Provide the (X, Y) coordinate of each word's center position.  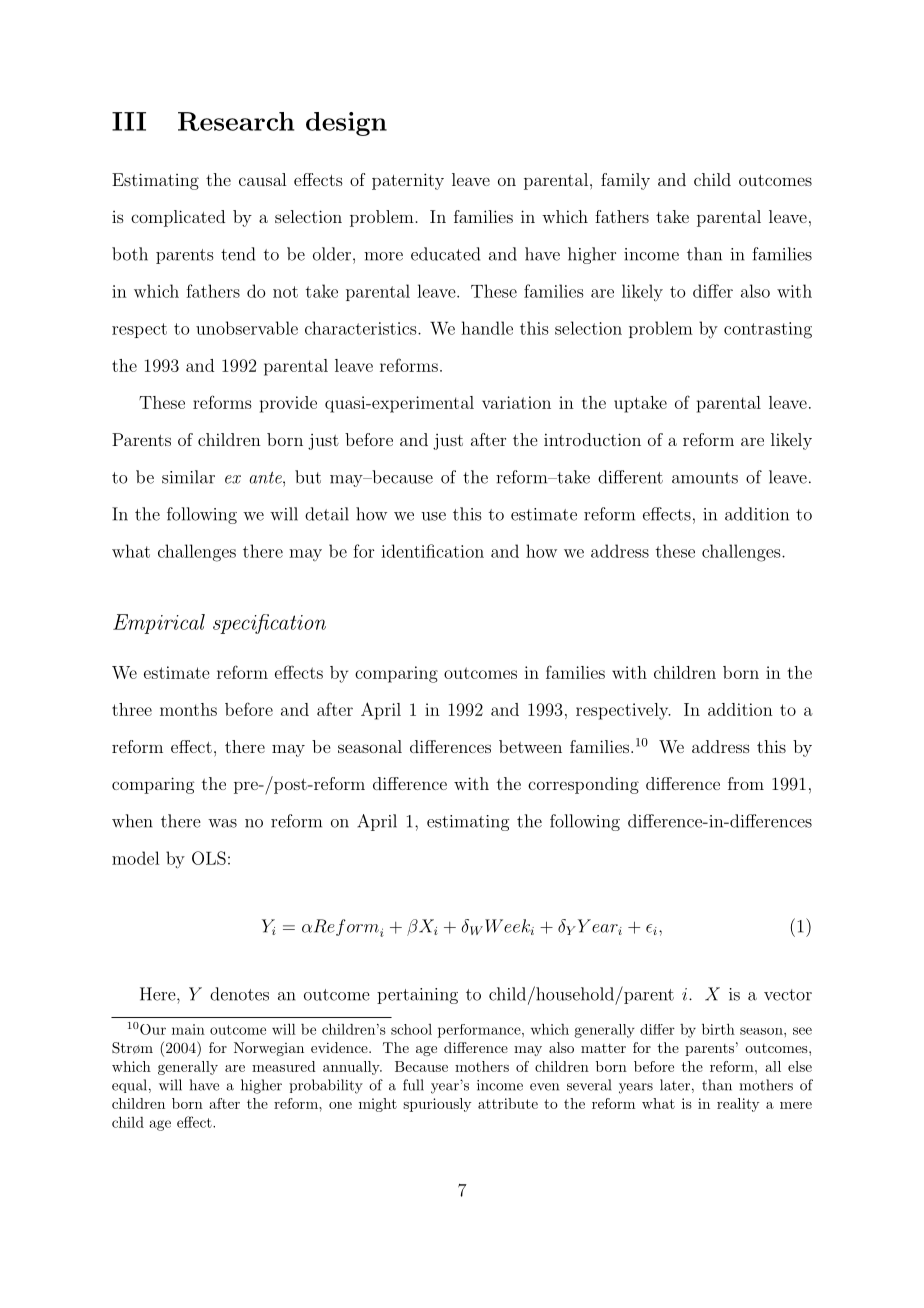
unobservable (247, 328)
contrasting (768, 330)
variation (516, 402)
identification (432, 551)
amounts (705, 478)
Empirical (159, 624)
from (746, 783)
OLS (209, 858)
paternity (408, 181)
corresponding (583, 785)
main (188, 1029)
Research (236, 121)
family (625, 181)
